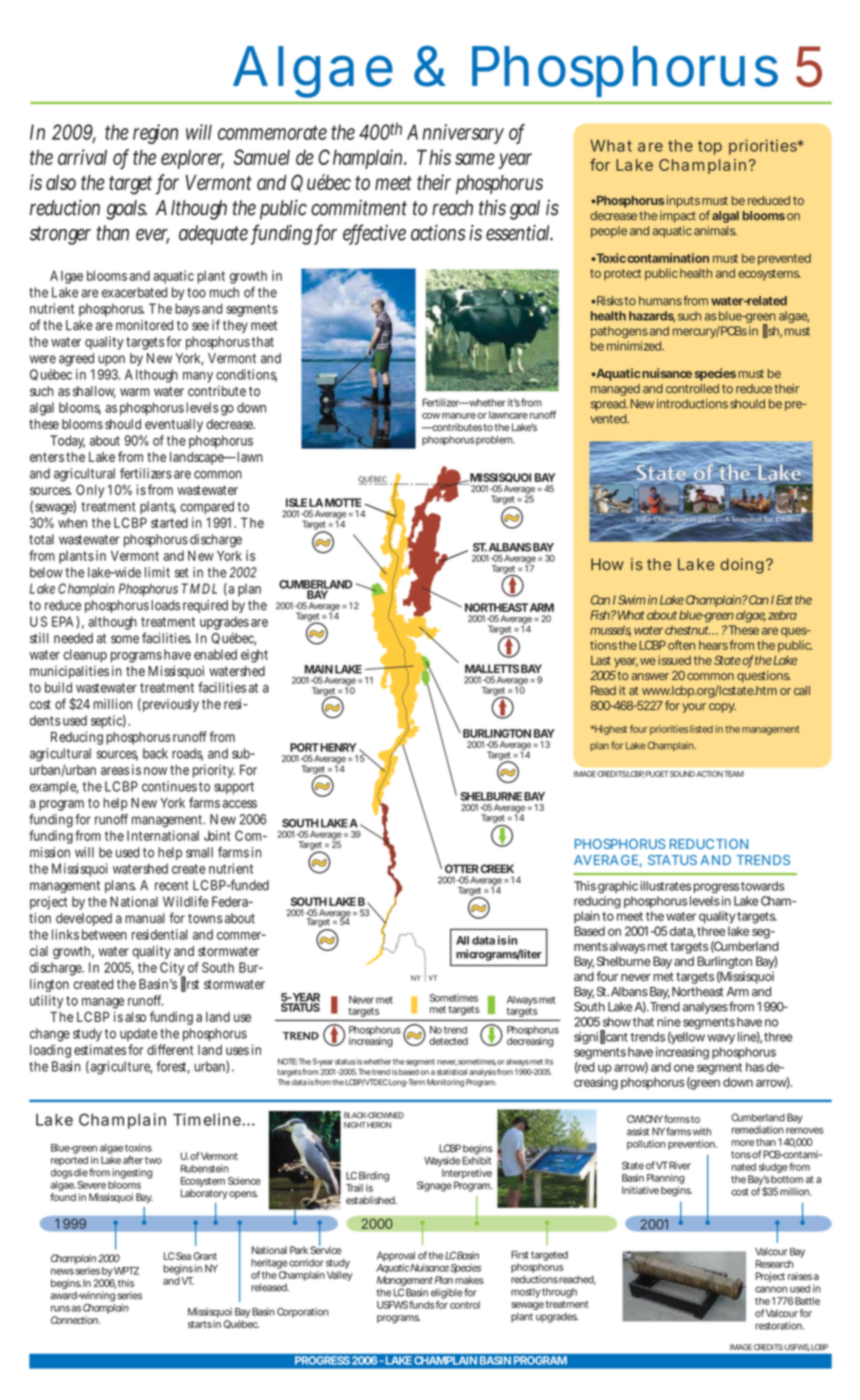 Image resolution: width=860 pixels, height=1400 pixels. Describe the element at coordinates (744, 566) in the screenshot. I see `doing` at that location.
